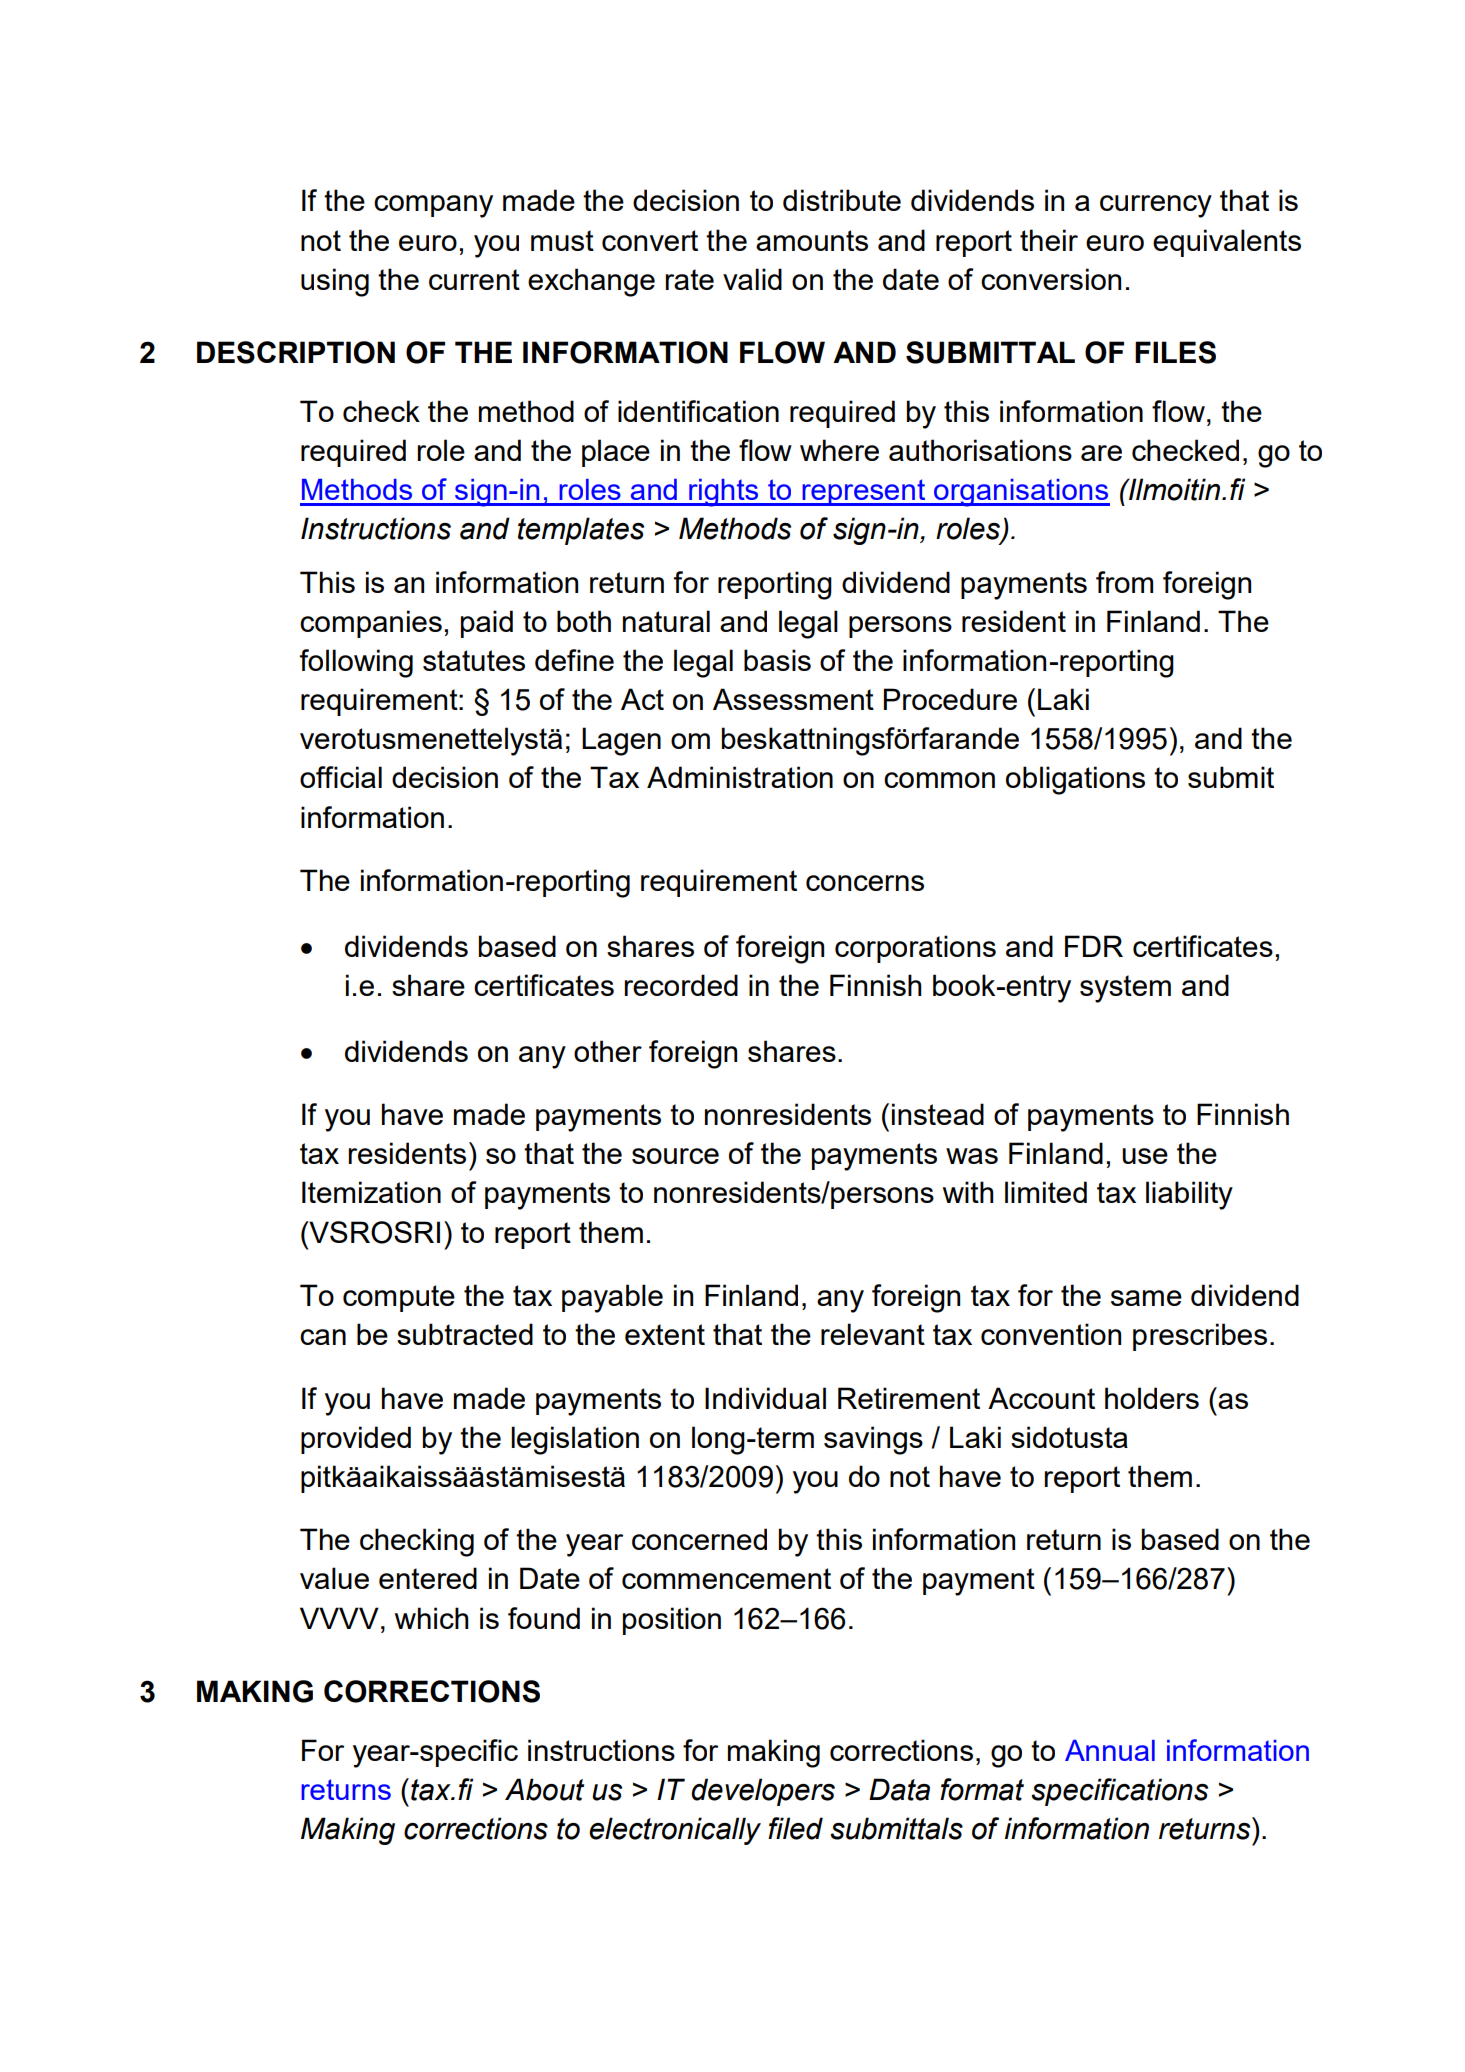  I want to click on currency, so click(1156, 206).
